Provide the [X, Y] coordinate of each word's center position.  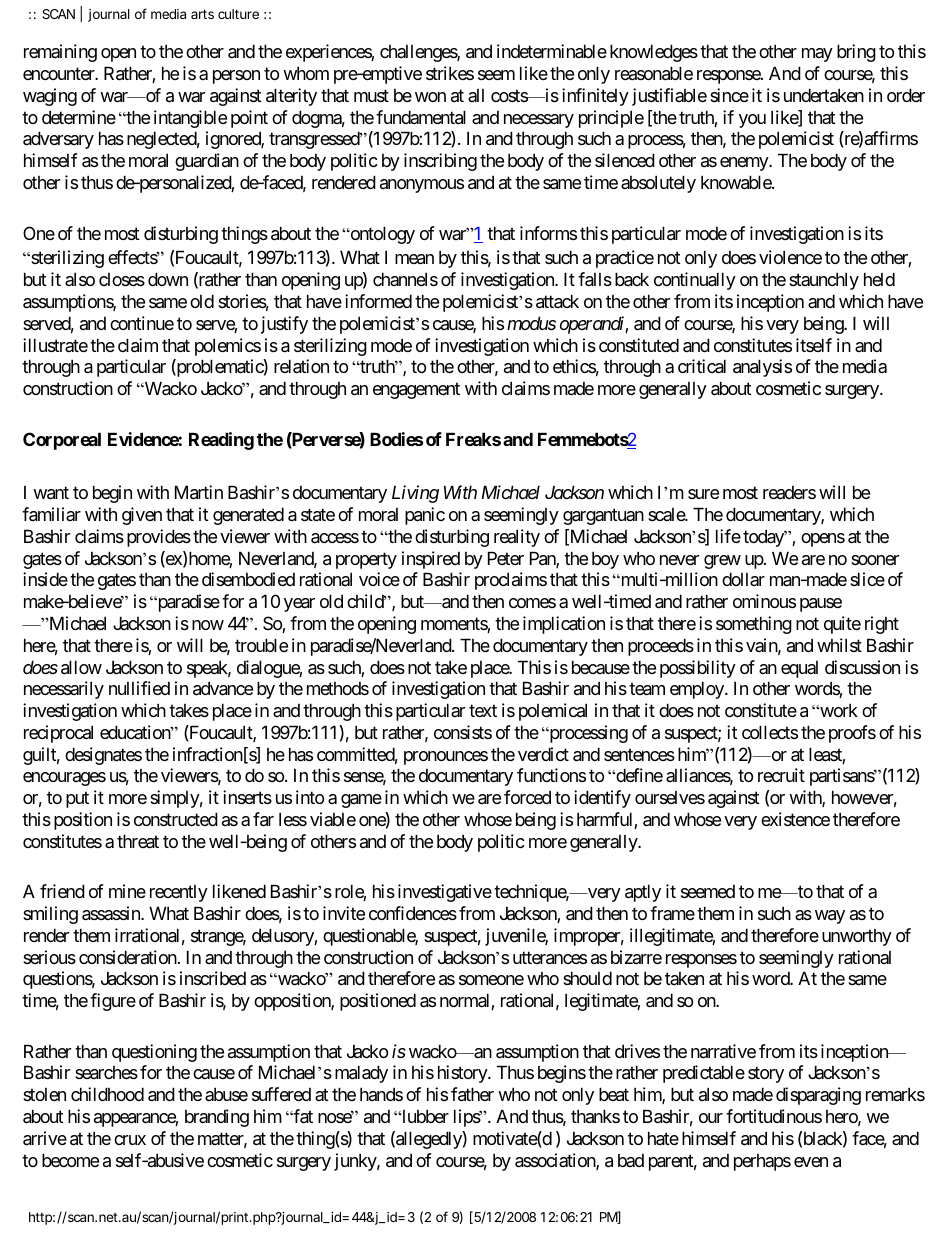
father [472, 1094]
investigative [445, 893]
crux [130, 1140]
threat [138, 841]
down [168, 279]
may [817, 55]
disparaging [818, 1096]
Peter [506, 558]
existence [795, 819]
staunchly [824, 281]
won [430, 97]
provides [159, 538]
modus [531, 323]
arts [202, 14]
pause [821, 605]
